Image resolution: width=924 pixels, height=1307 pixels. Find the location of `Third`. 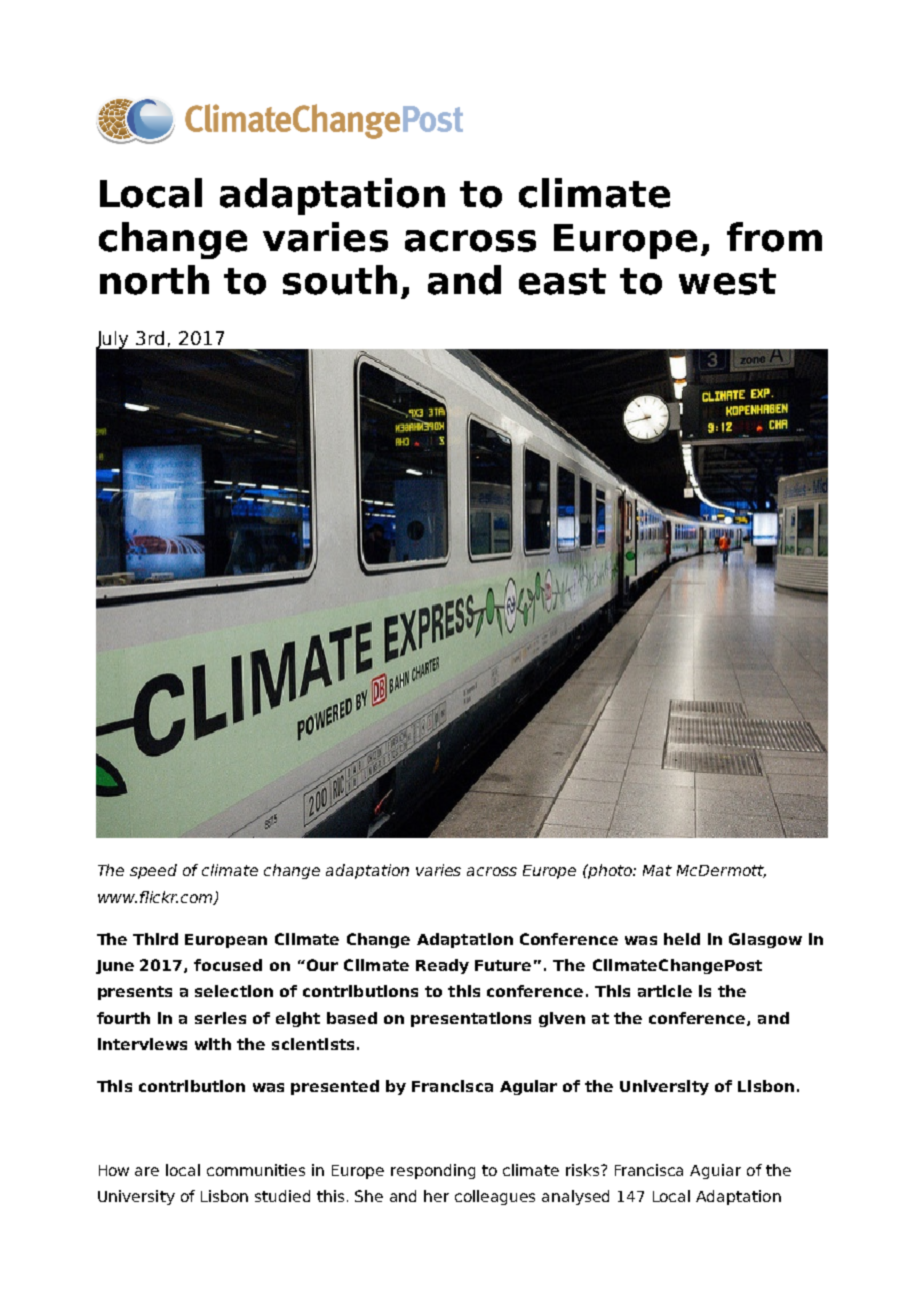

Third is located at coordinates (155, 939).
